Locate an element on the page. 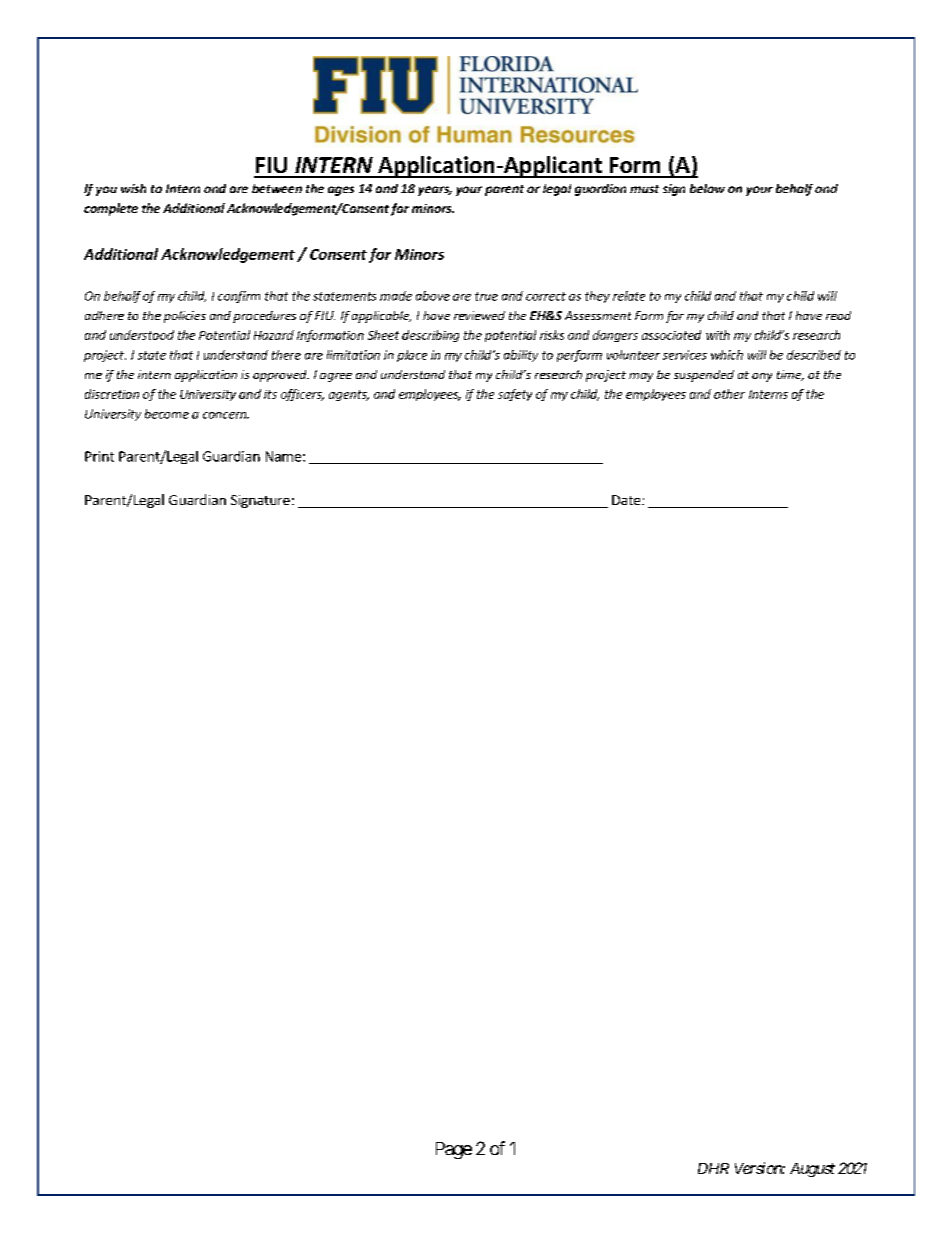 This image has width=952, height=1233. may is located at coordinates (641, 377).
